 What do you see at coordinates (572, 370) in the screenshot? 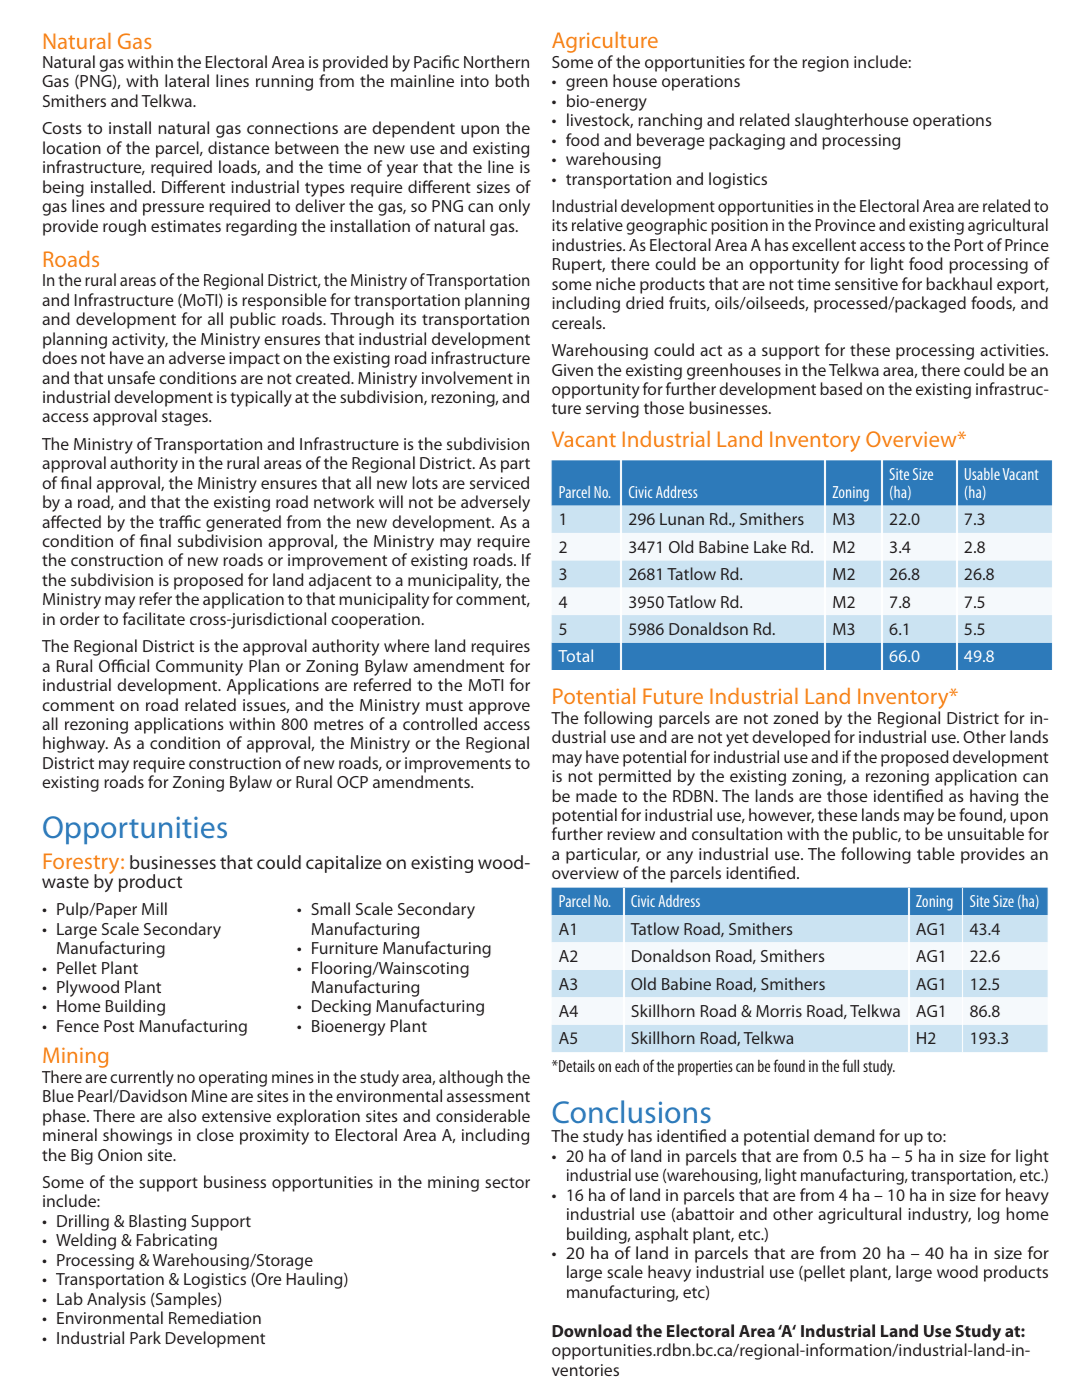
I see `Given` at bounding box center [572, 370].
